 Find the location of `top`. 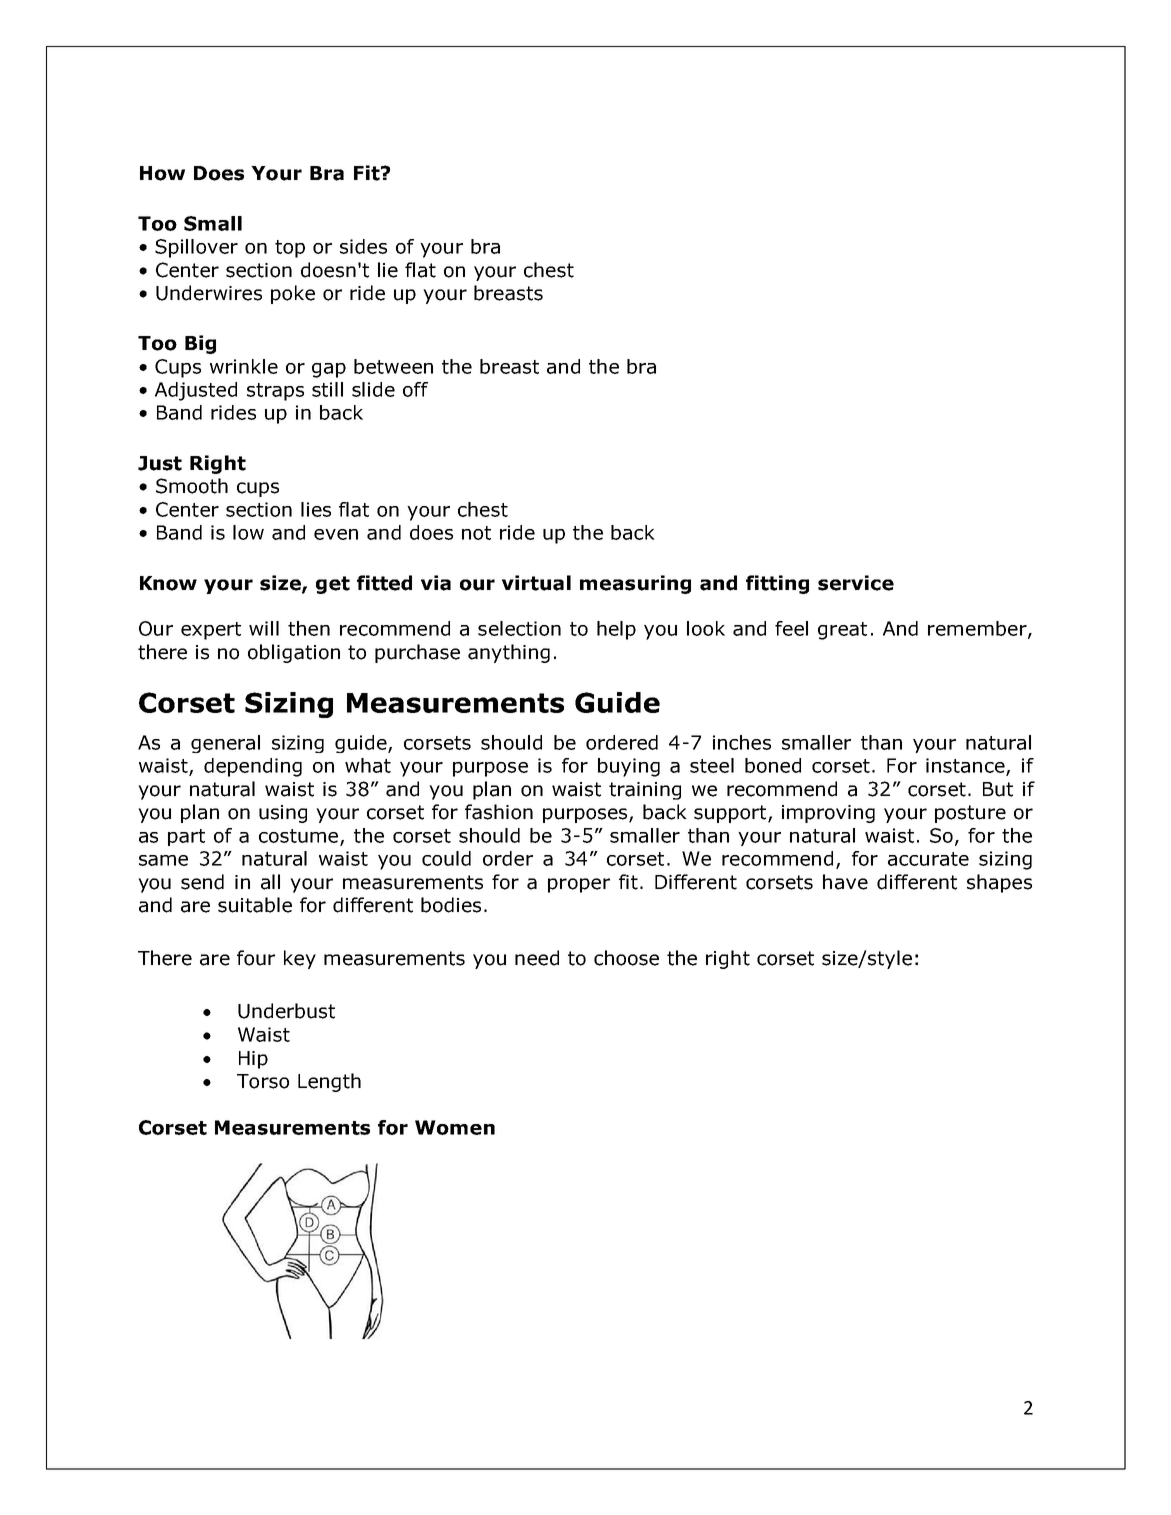

top is located at coordinates (290, 249).
